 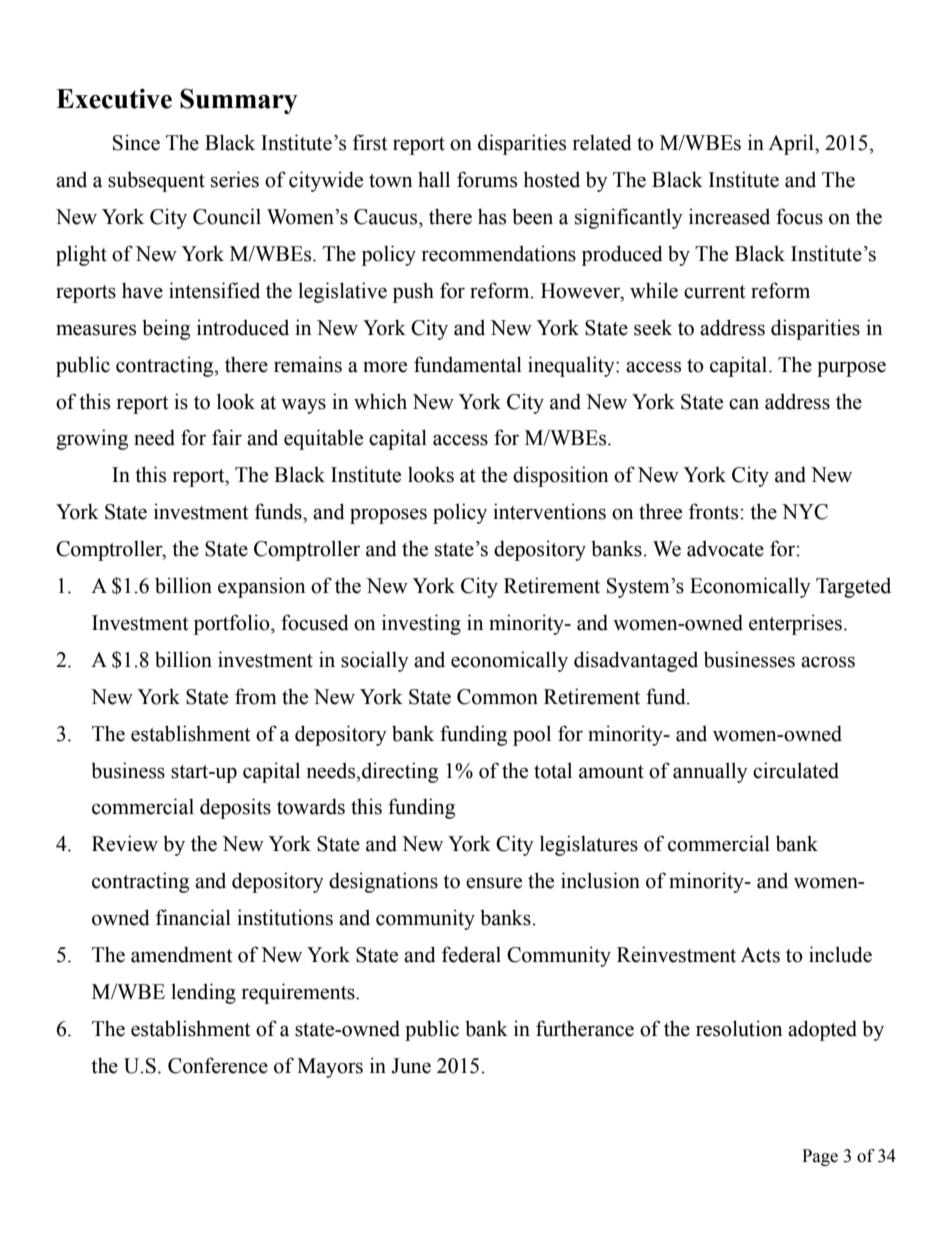 What do you see at coordinates (820, 1157) in the page?
I see `Page` at bounding box center [820, 1157].
